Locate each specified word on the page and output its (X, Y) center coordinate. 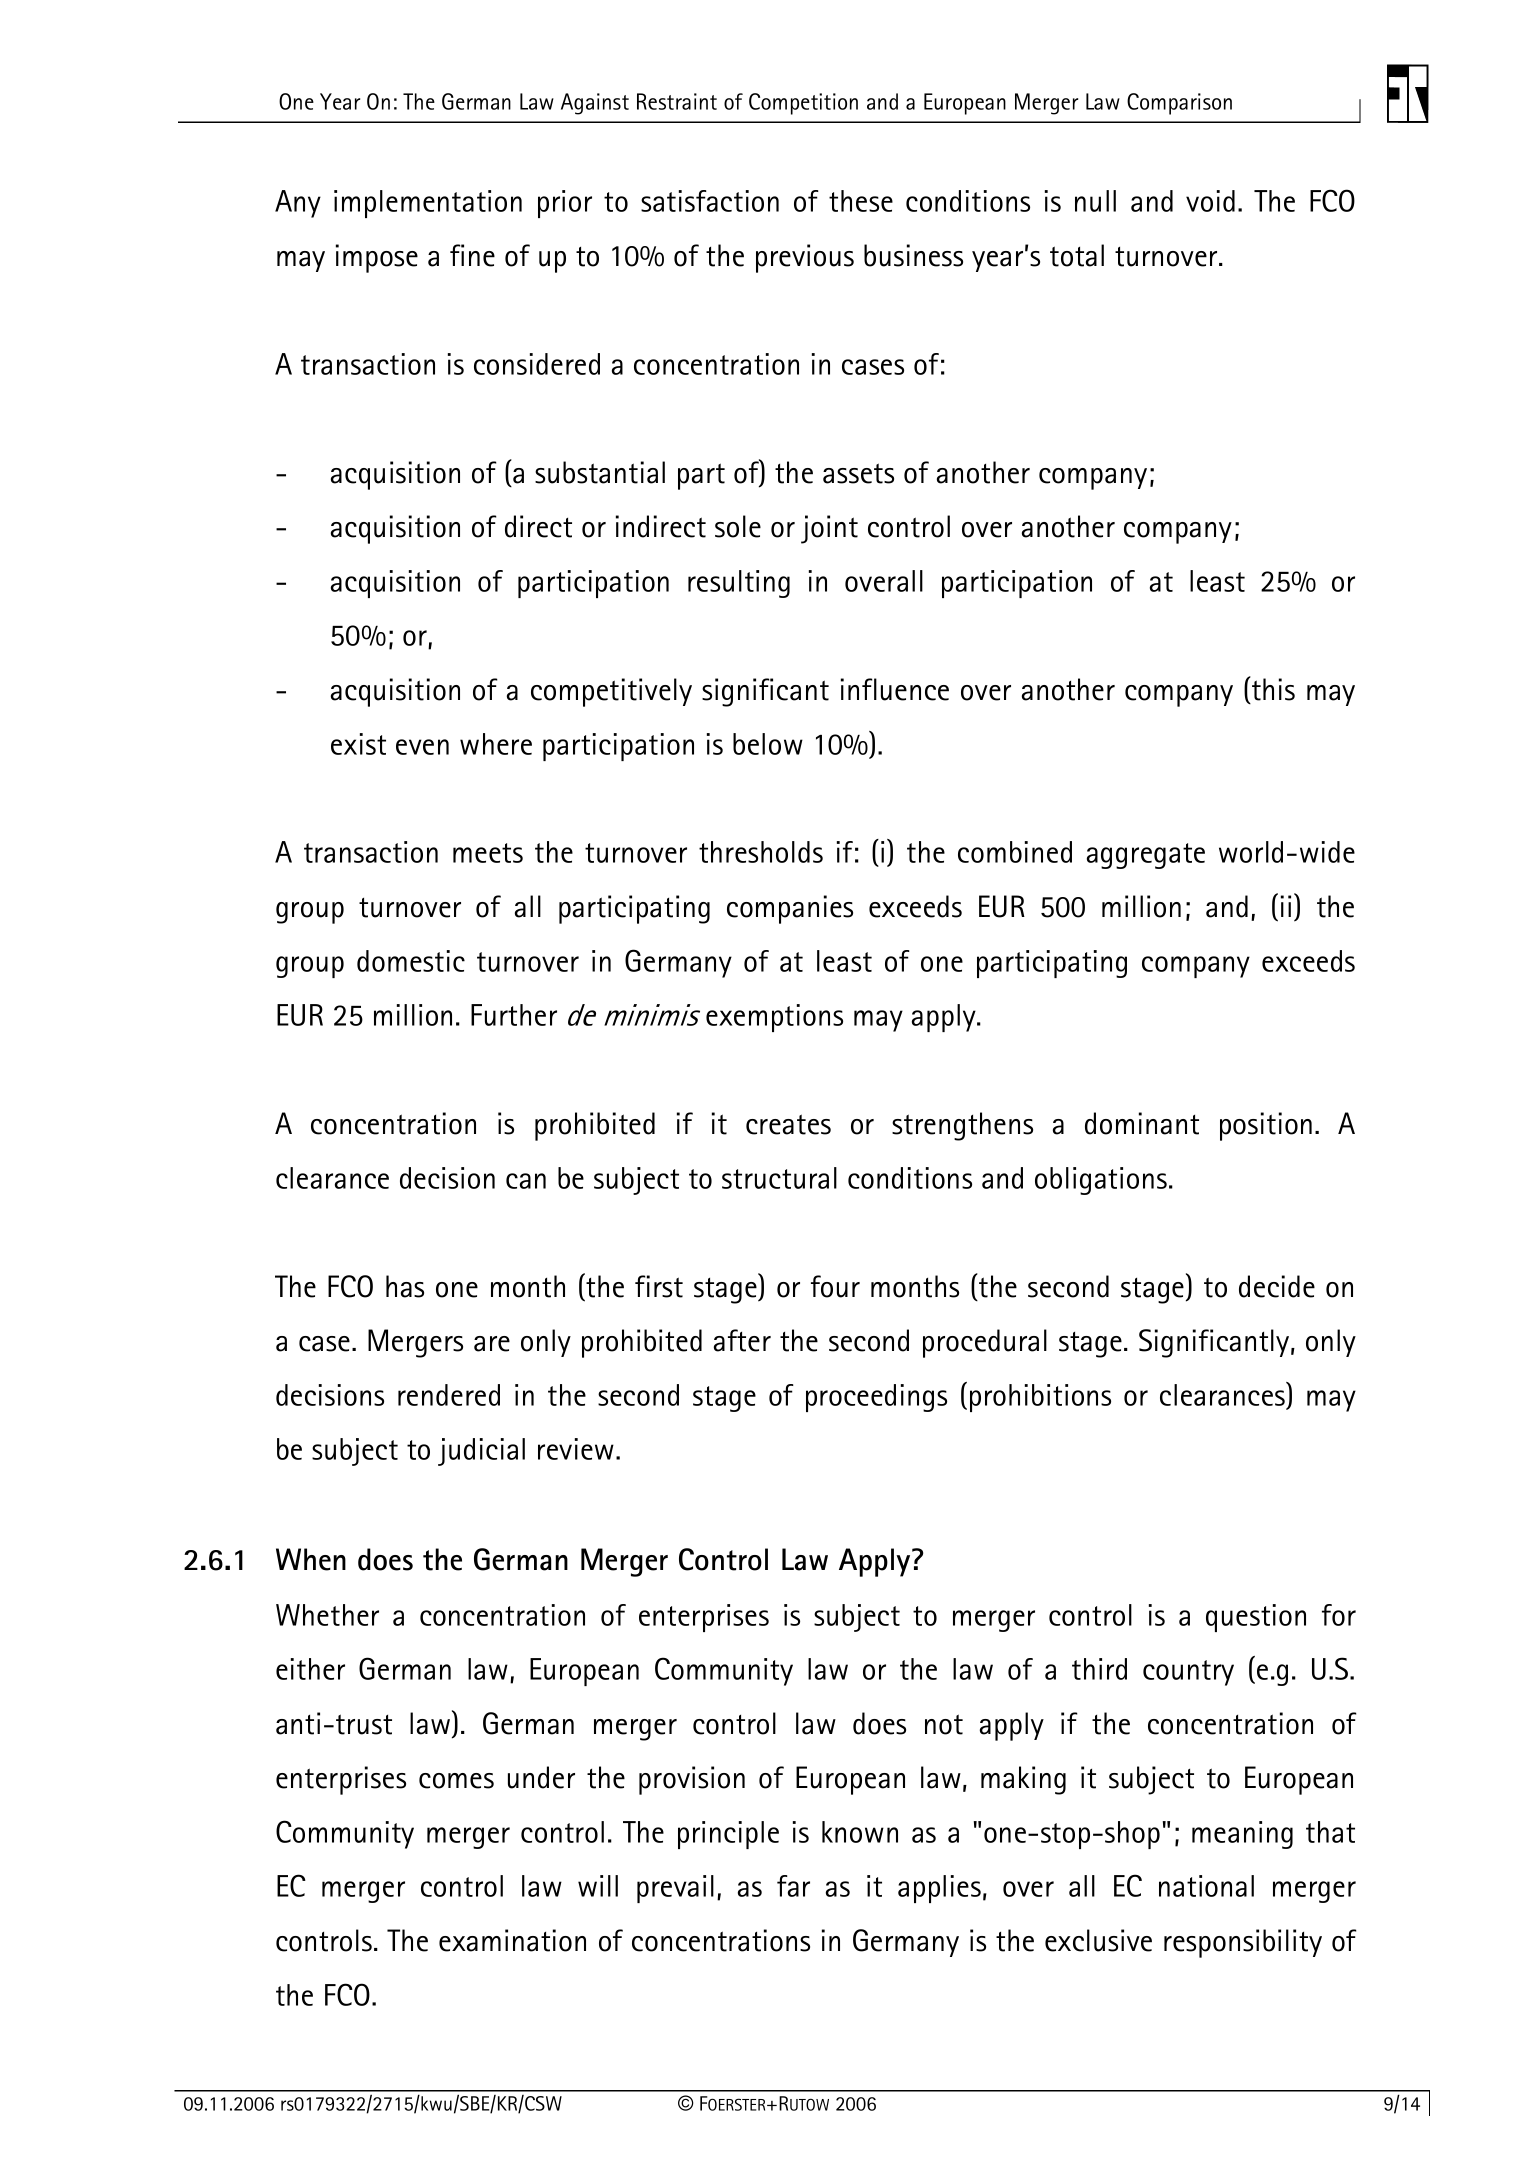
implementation (428, 204)
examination (512, 1940)
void (1210, 201)
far (793, 1886)
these (861, 201)
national (1206, 1886)
